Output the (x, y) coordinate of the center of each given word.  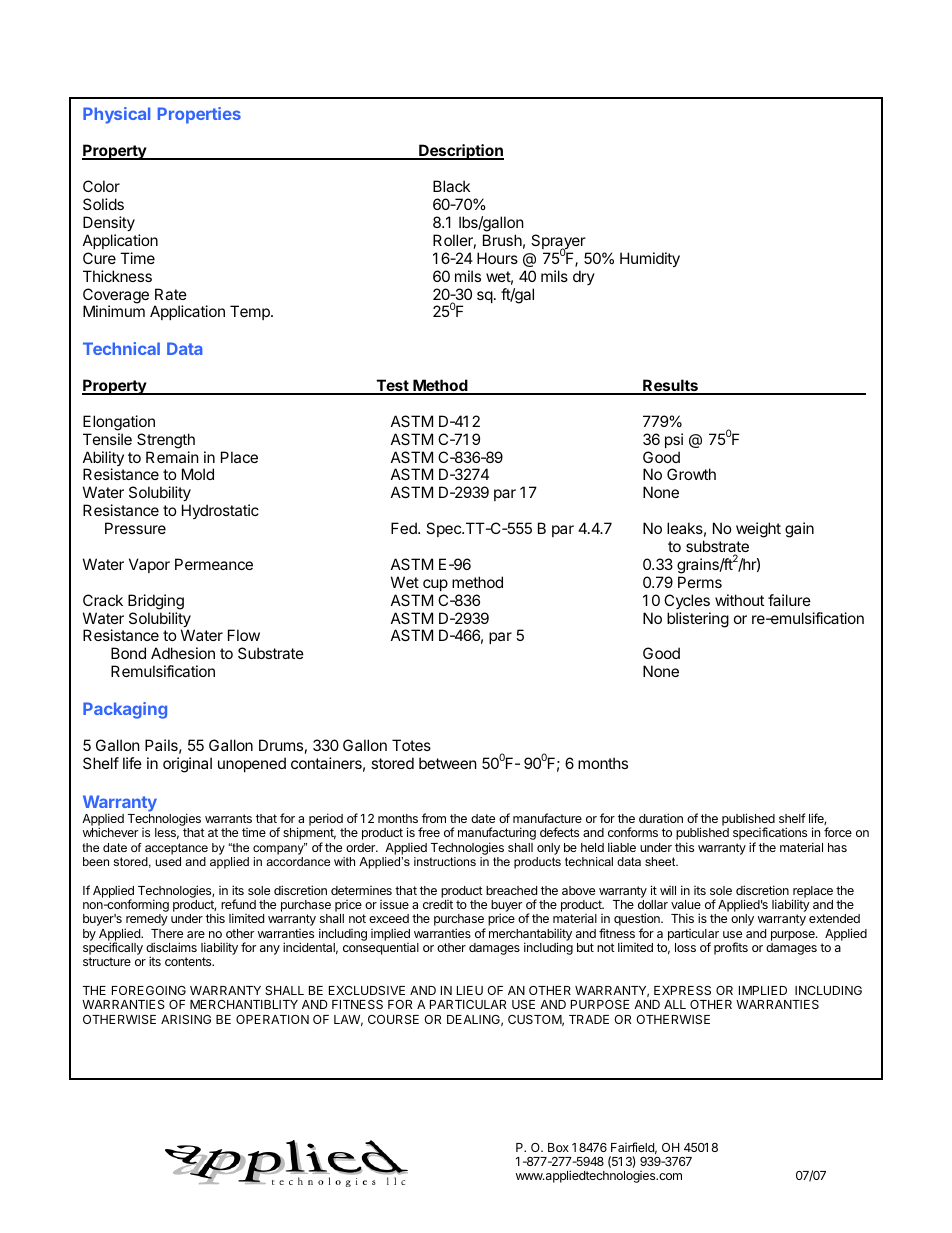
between (448, 763)
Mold (198, 474)
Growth (691, 474)
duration (661, 818)
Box (558, 1147)
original (187, 765)
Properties (199, 115)
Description (460, 152)
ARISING (186, 1019)
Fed (405, 528)
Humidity (650, 259)
